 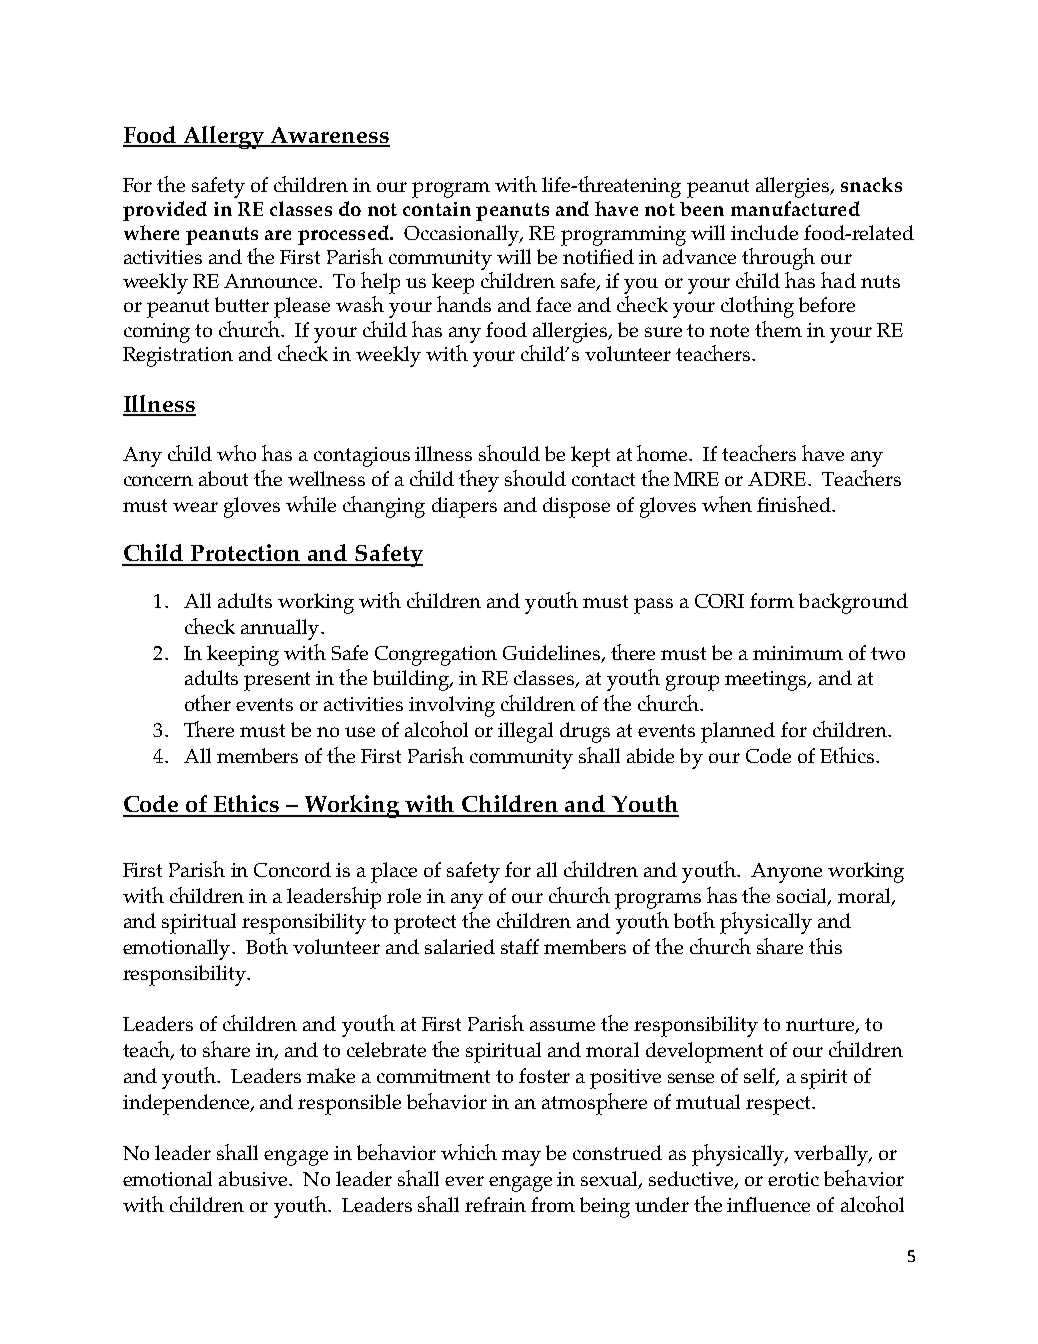 I want to click on Allergy, so click(x=224, y=137).
